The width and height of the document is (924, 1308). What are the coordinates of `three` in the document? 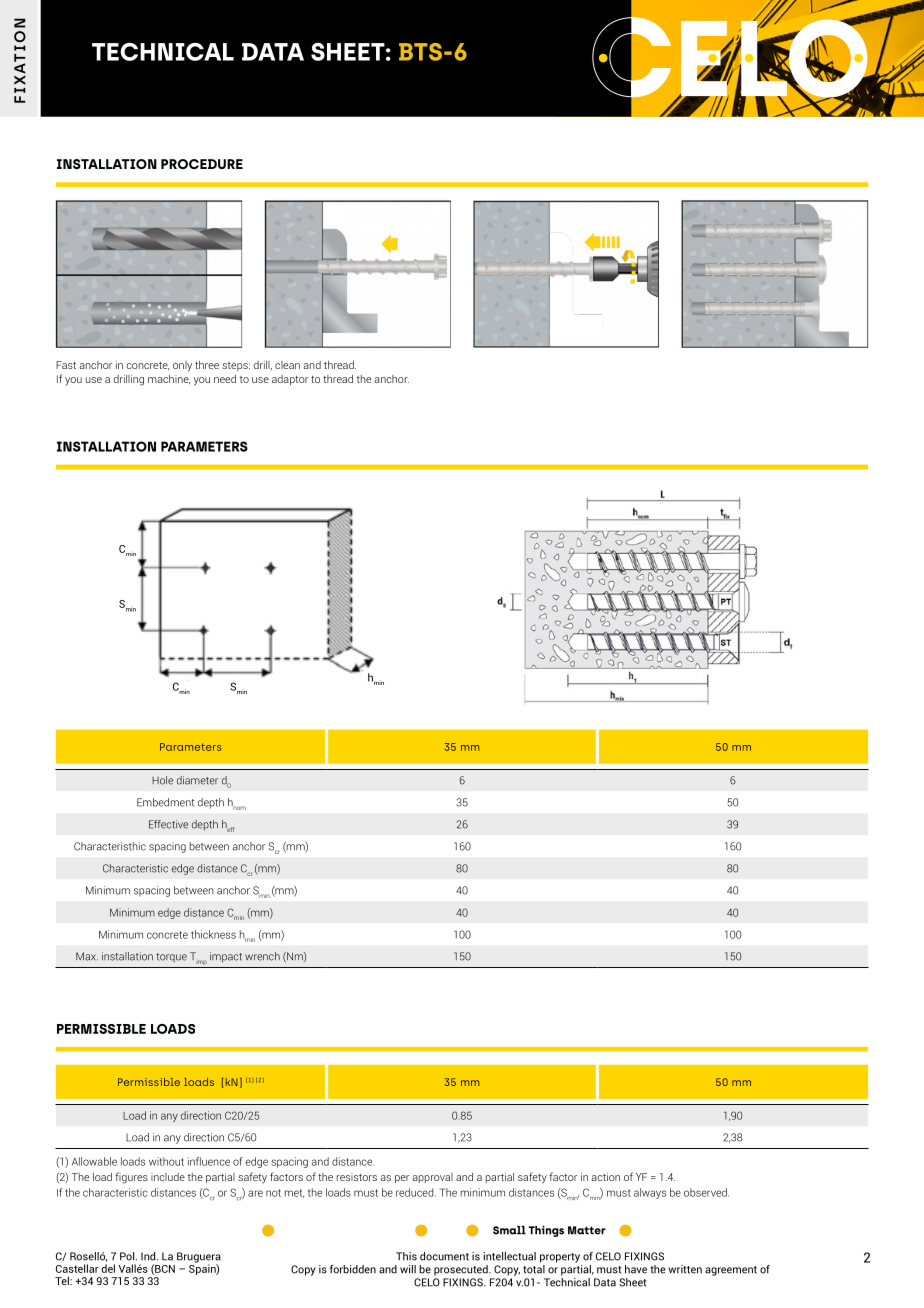 It's located at (207, 365).
